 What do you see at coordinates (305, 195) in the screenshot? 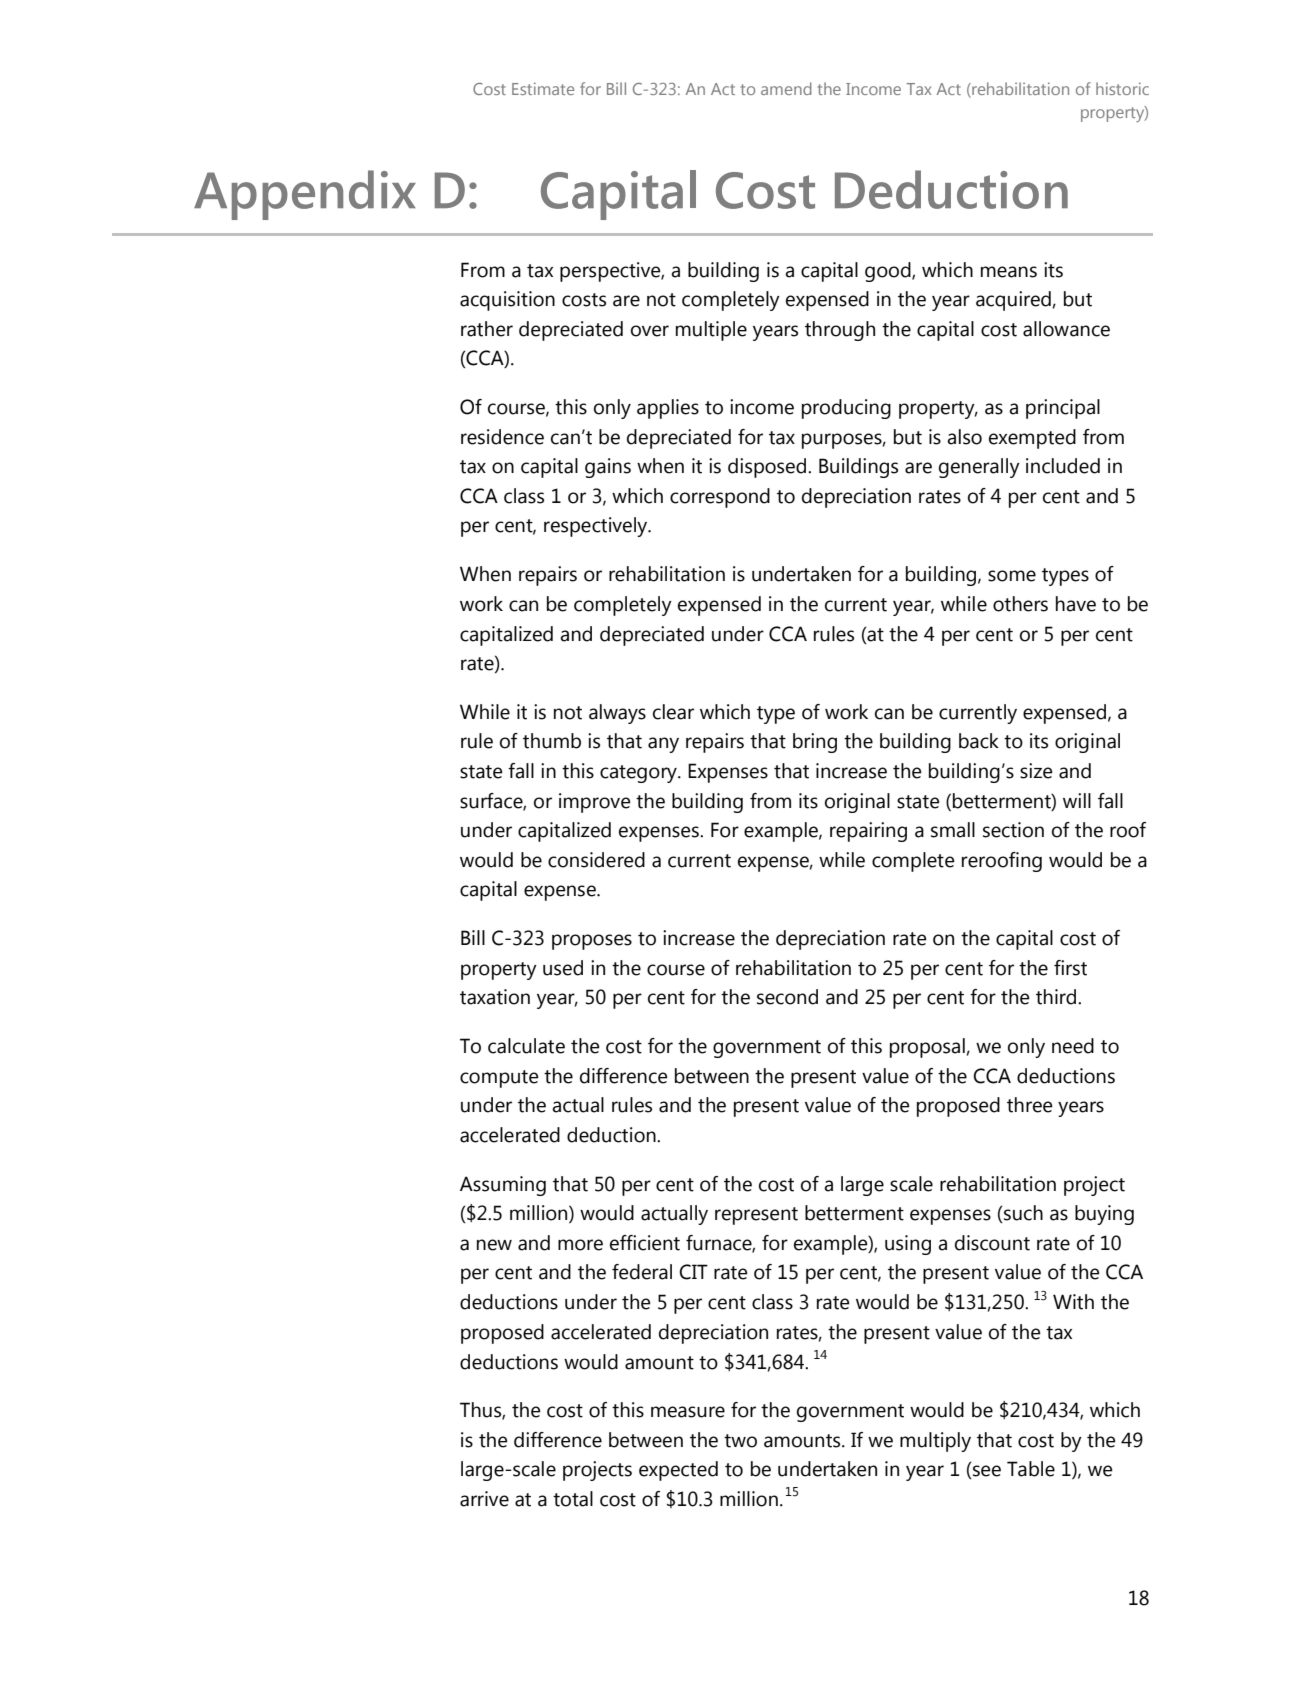
I see `Appendix` at bounding box center [305, 195].
